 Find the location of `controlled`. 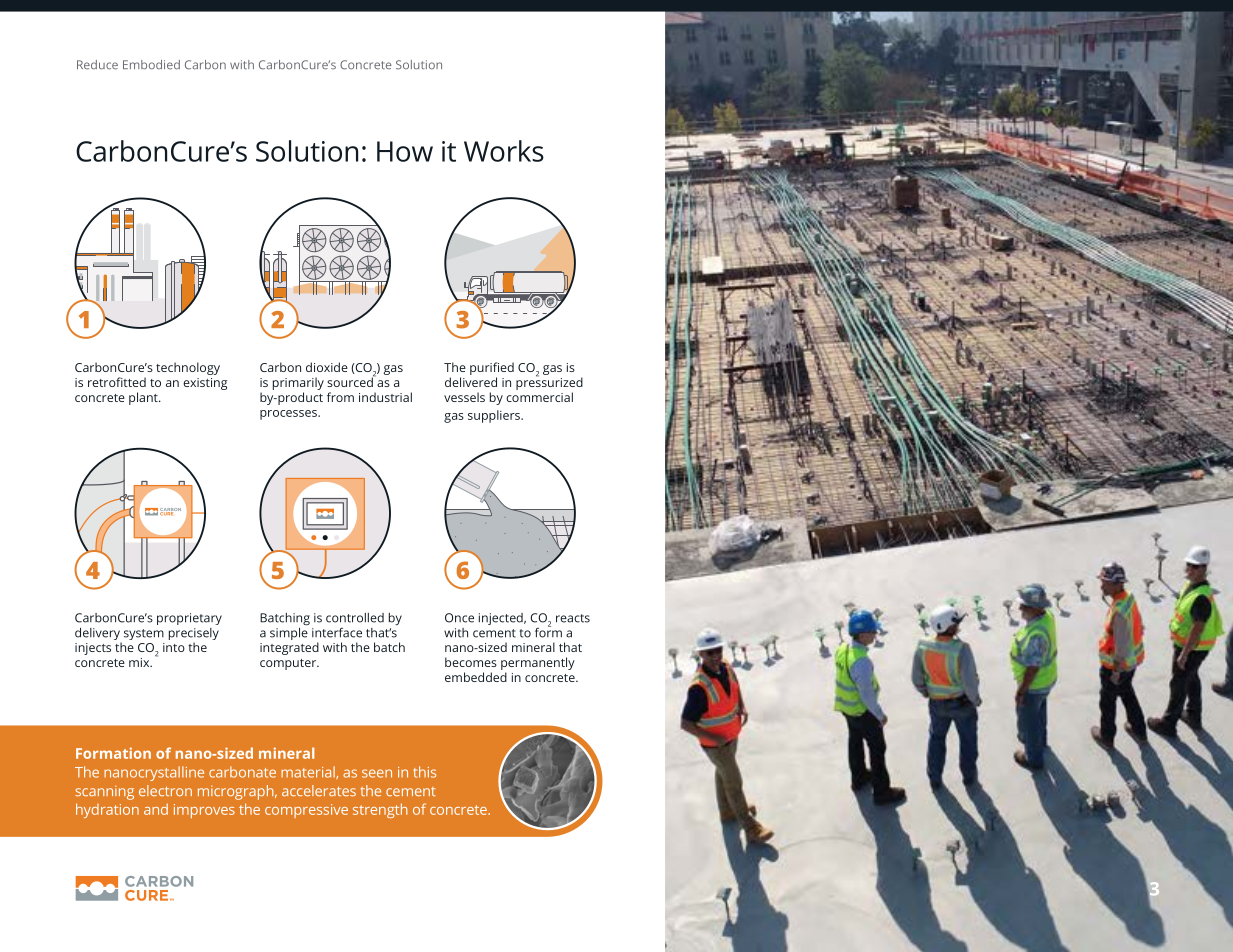

controlled is located at coordinates (355, 618).
